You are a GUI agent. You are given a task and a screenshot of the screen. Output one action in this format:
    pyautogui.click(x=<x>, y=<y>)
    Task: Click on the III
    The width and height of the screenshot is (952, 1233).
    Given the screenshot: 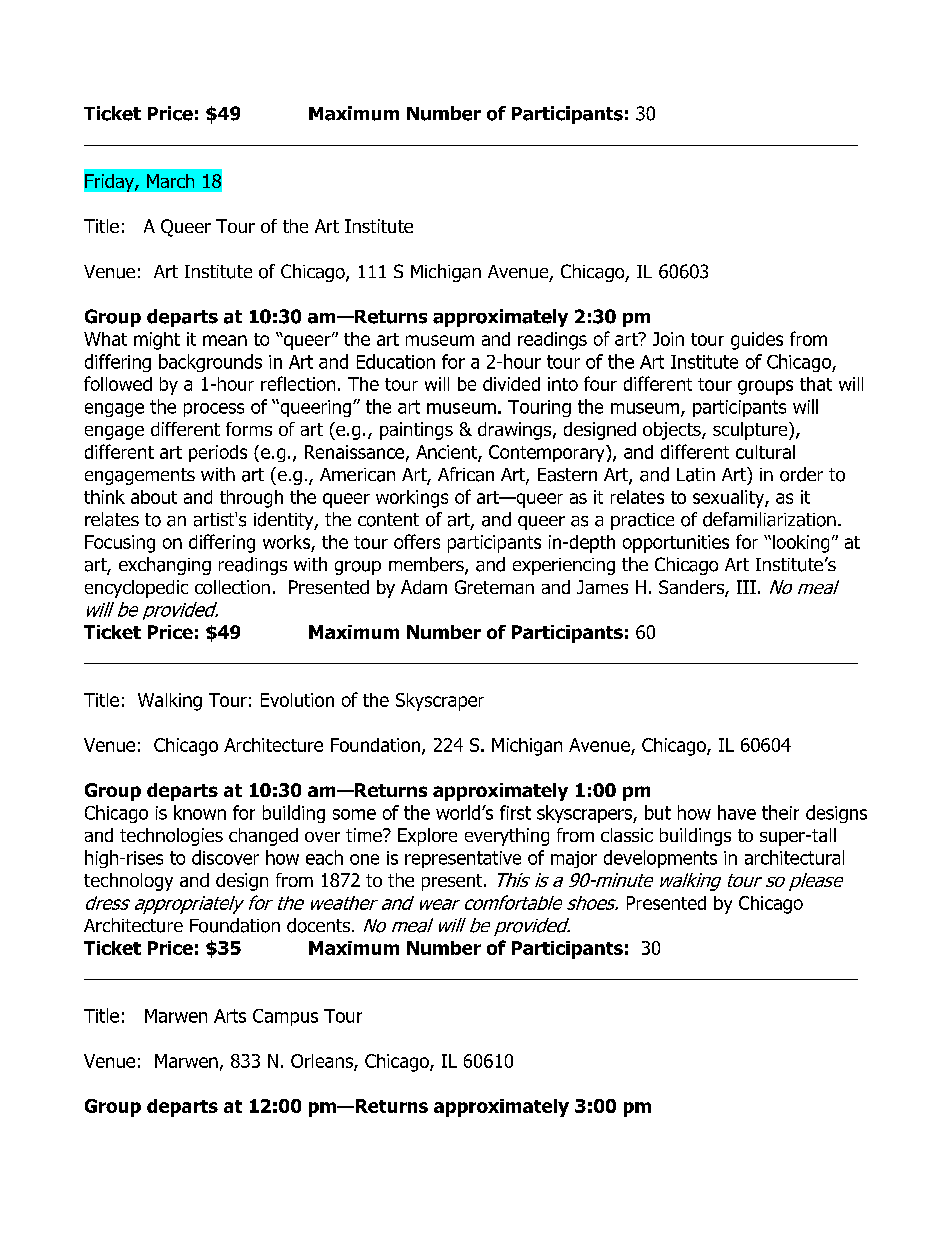 What is the action you would take?
    pyautogui.click(x=746, y=587)
